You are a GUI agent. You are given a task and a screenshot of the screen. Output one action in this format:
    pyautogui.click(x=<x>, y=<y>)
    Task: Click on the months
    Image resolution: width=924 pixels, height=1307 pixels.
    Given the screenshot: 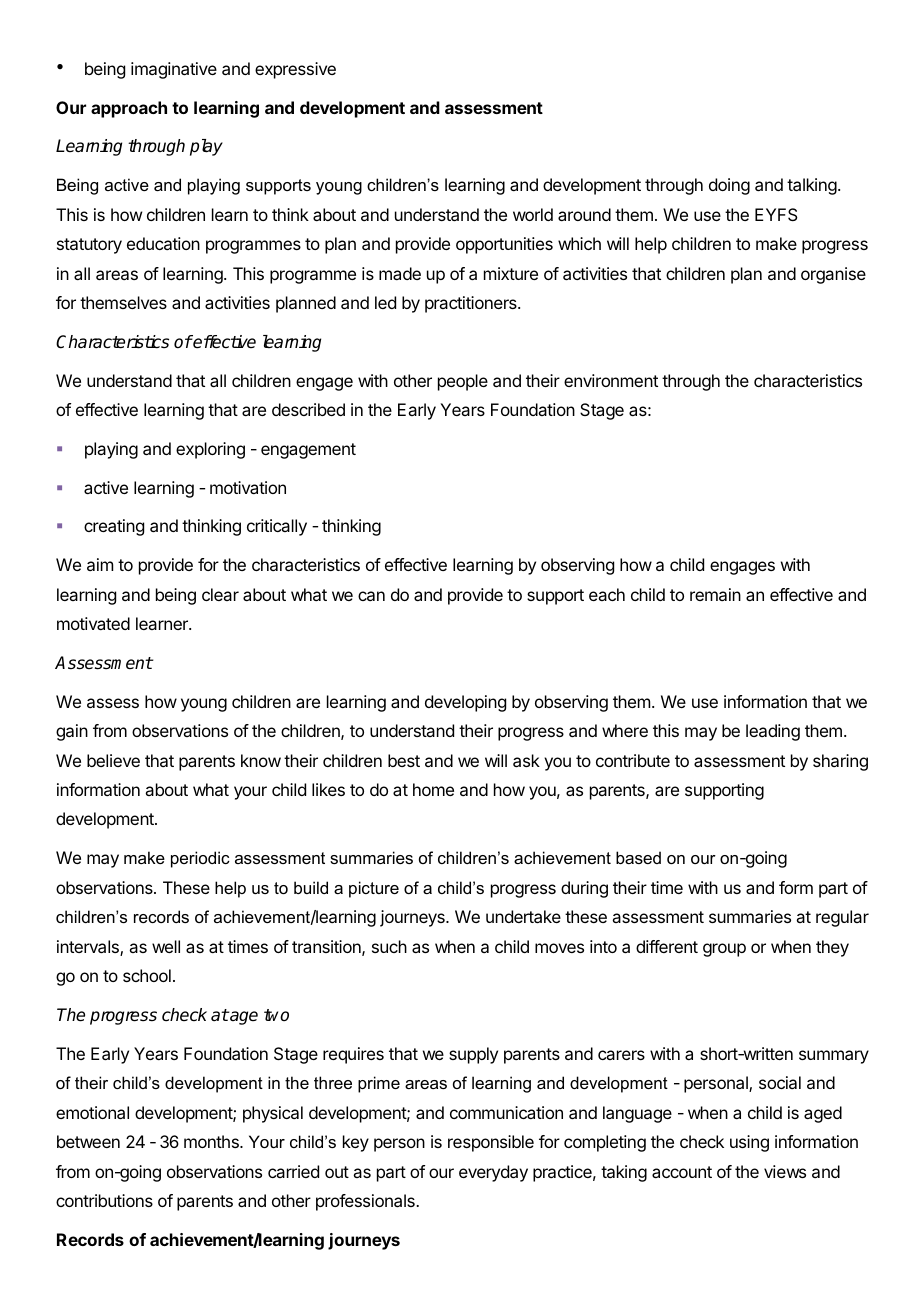 What is the action you would take?
    pyautogui.click(x=212, y=1141)
